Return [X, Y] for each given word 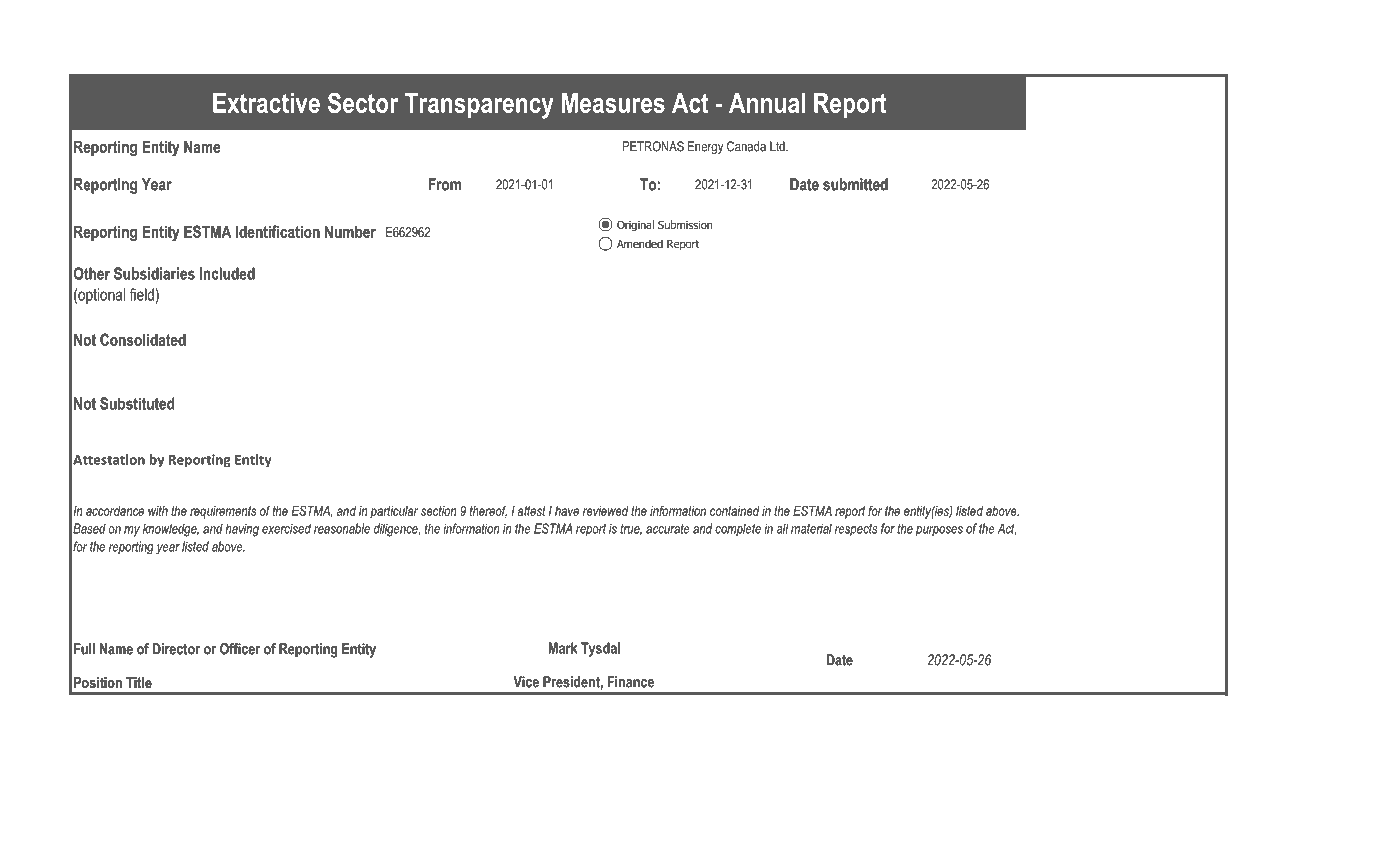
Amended [640, 243]
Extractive [266, 103]
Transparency [479, 106]
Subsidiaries [154, 273]
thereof [488, 511]
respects [856, 530]
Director [176, 649]
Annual [767, 103]
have [567, 511]
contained [734, 511]
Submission [685, 224]
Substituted [137, 403]
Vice [526, 682]
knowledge [171, 530]
